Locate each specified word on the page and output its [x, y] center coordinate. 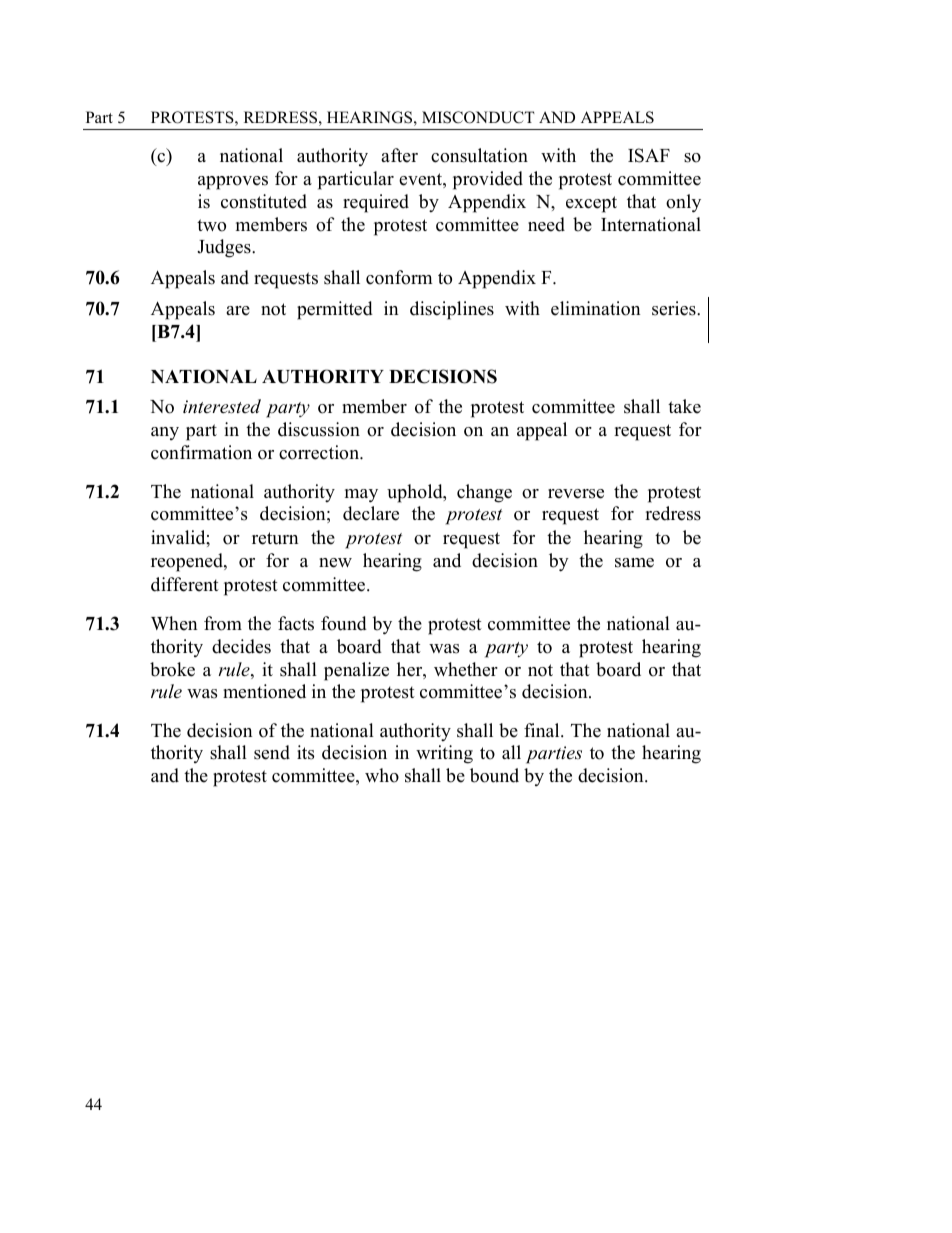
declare [371, 513]
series [675, 308]
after [399, 155]
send [272, 752]
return [275, 538]
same [634, 563]
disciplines [452, 310]
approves [233, 183]
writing [444, 754]
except [591, 204]
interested [222, 406]
